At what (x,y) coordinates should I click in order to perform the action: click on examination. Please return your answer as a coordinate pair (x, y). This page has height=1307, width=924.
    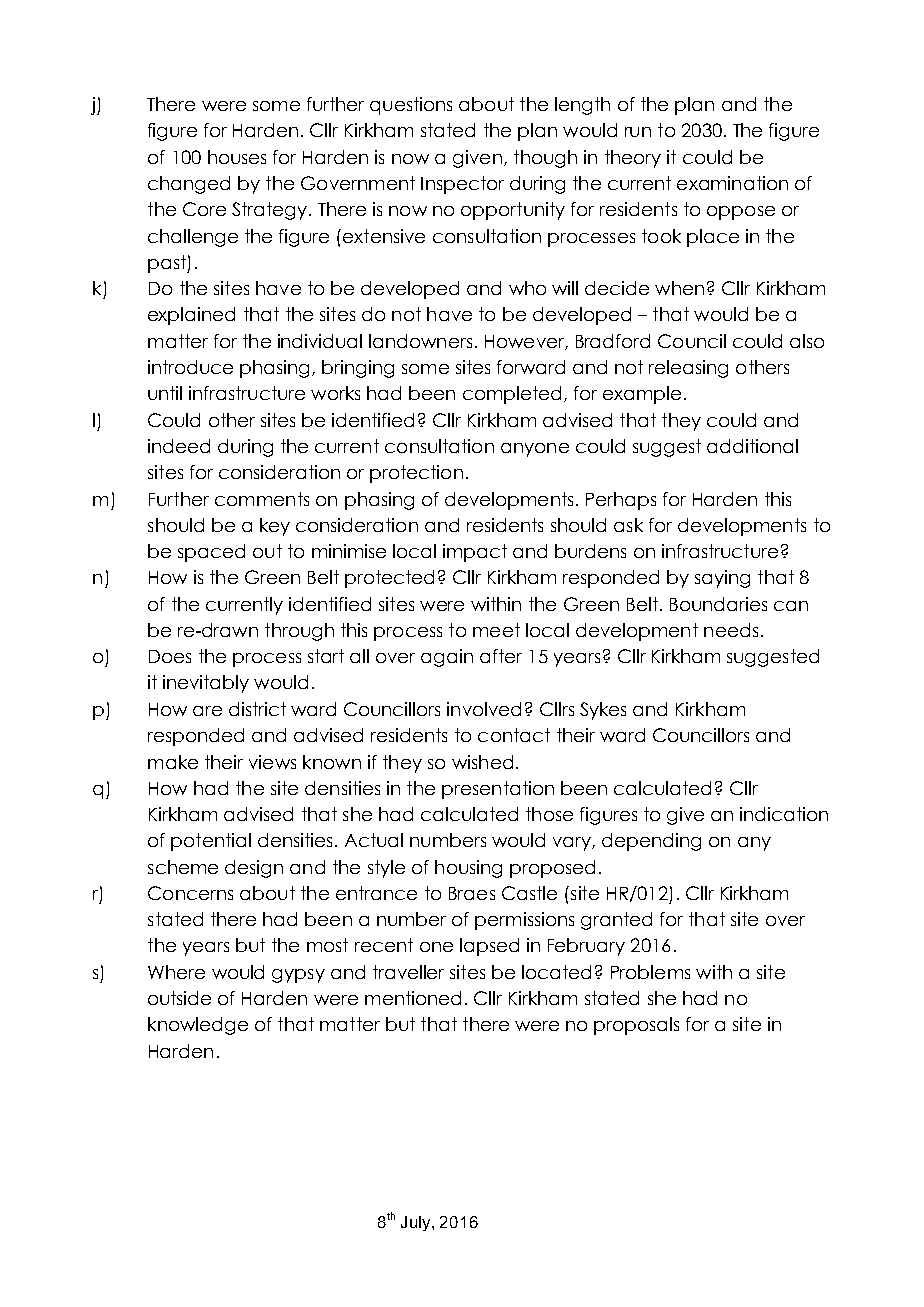
    Looking at the image, I should click on (732, 183).
